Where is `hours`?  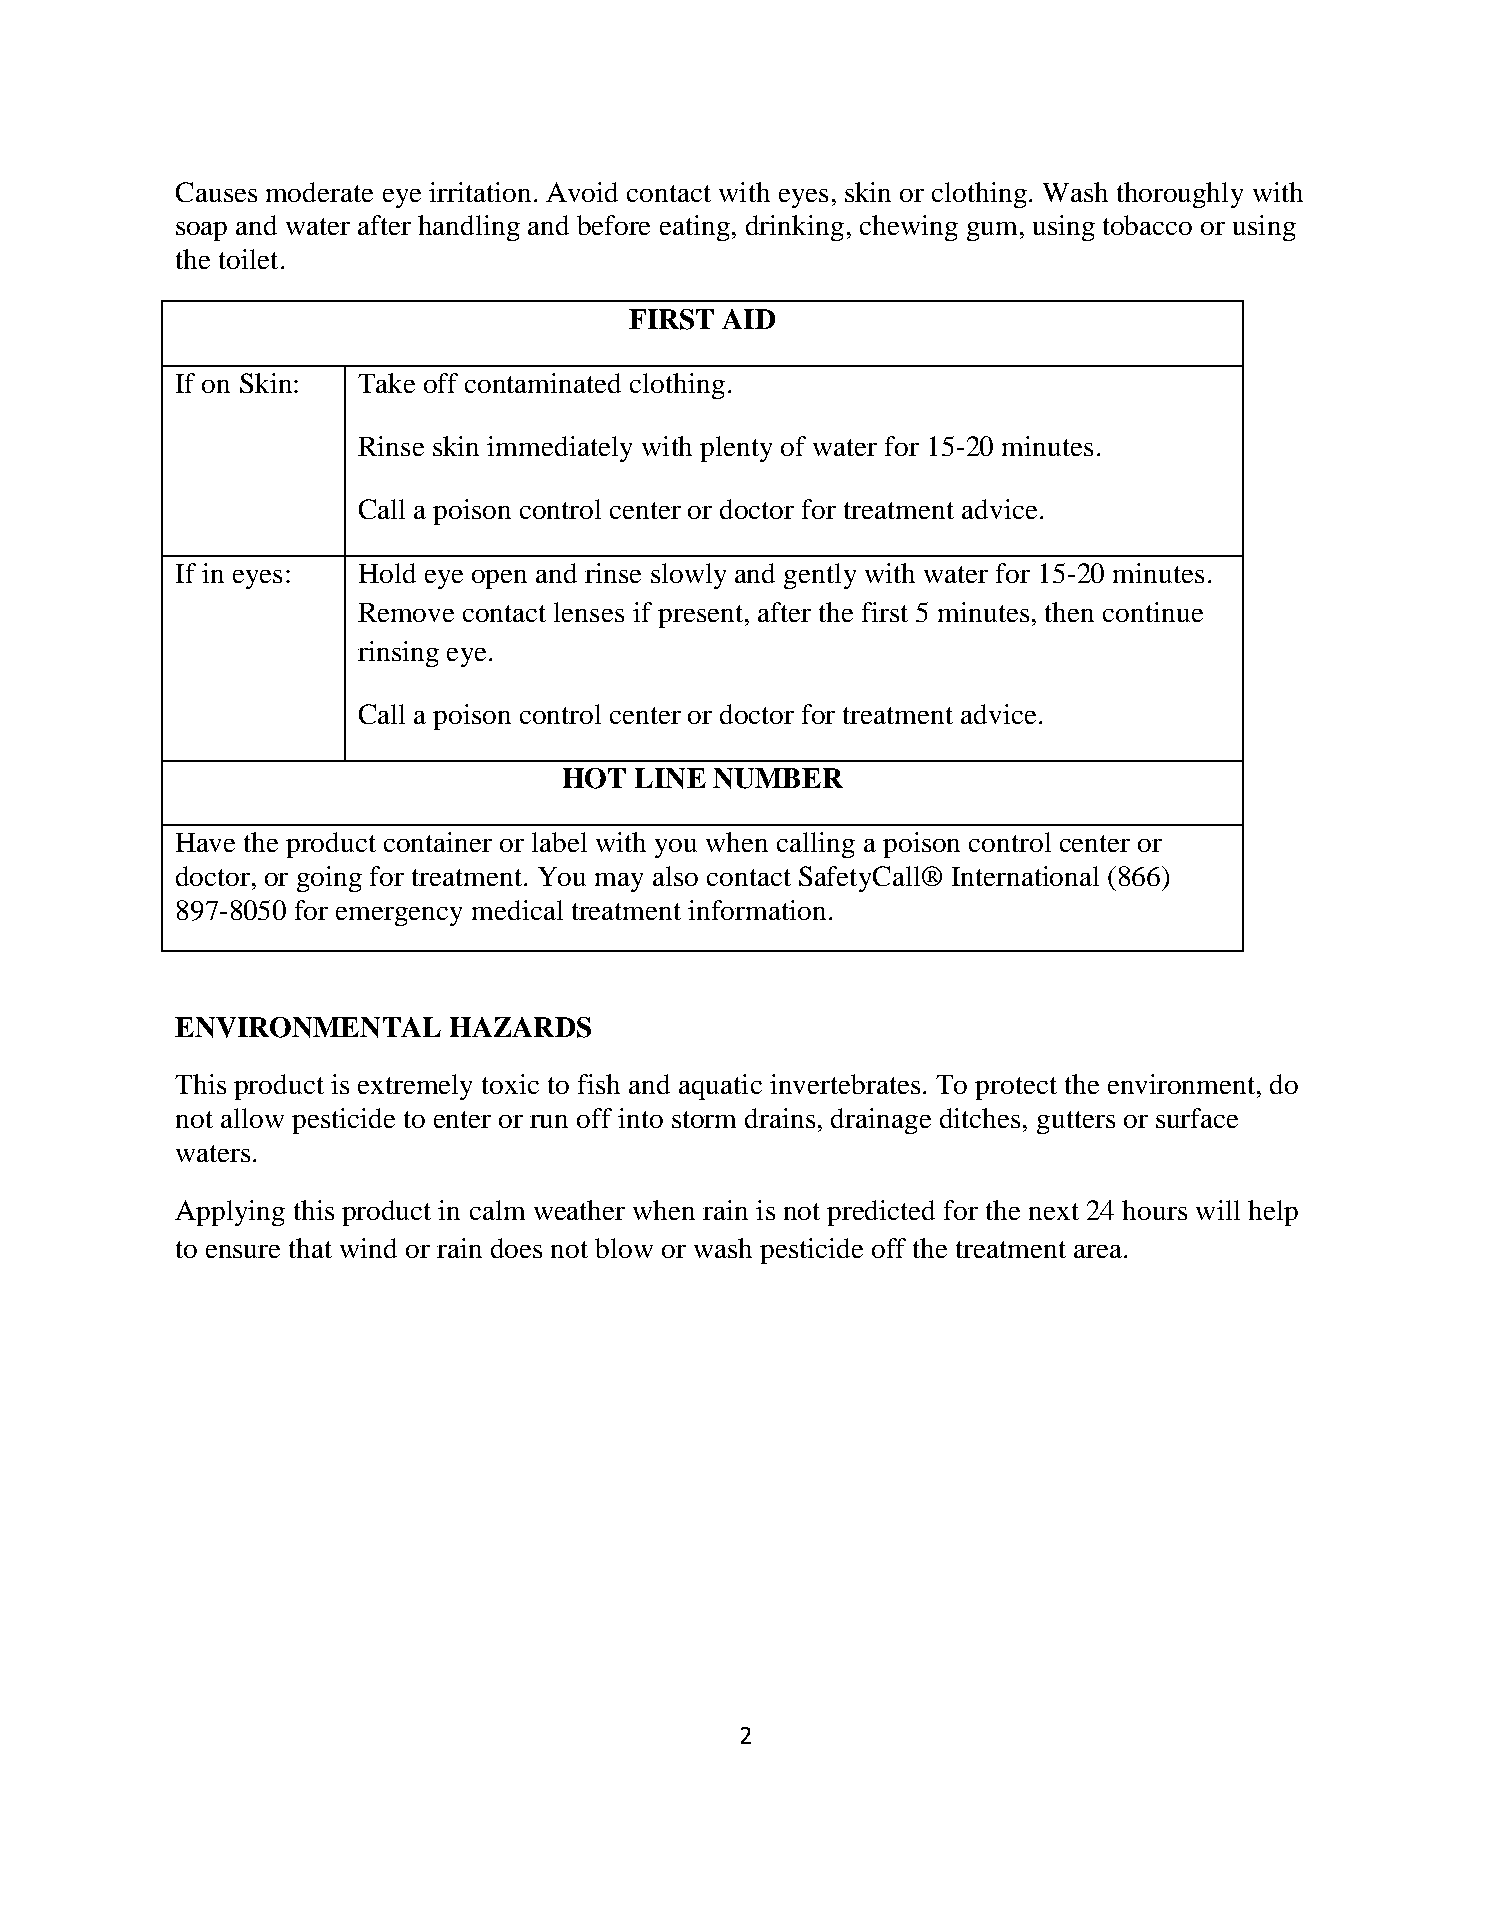
hours is located at coordinates (1154, 1210).
